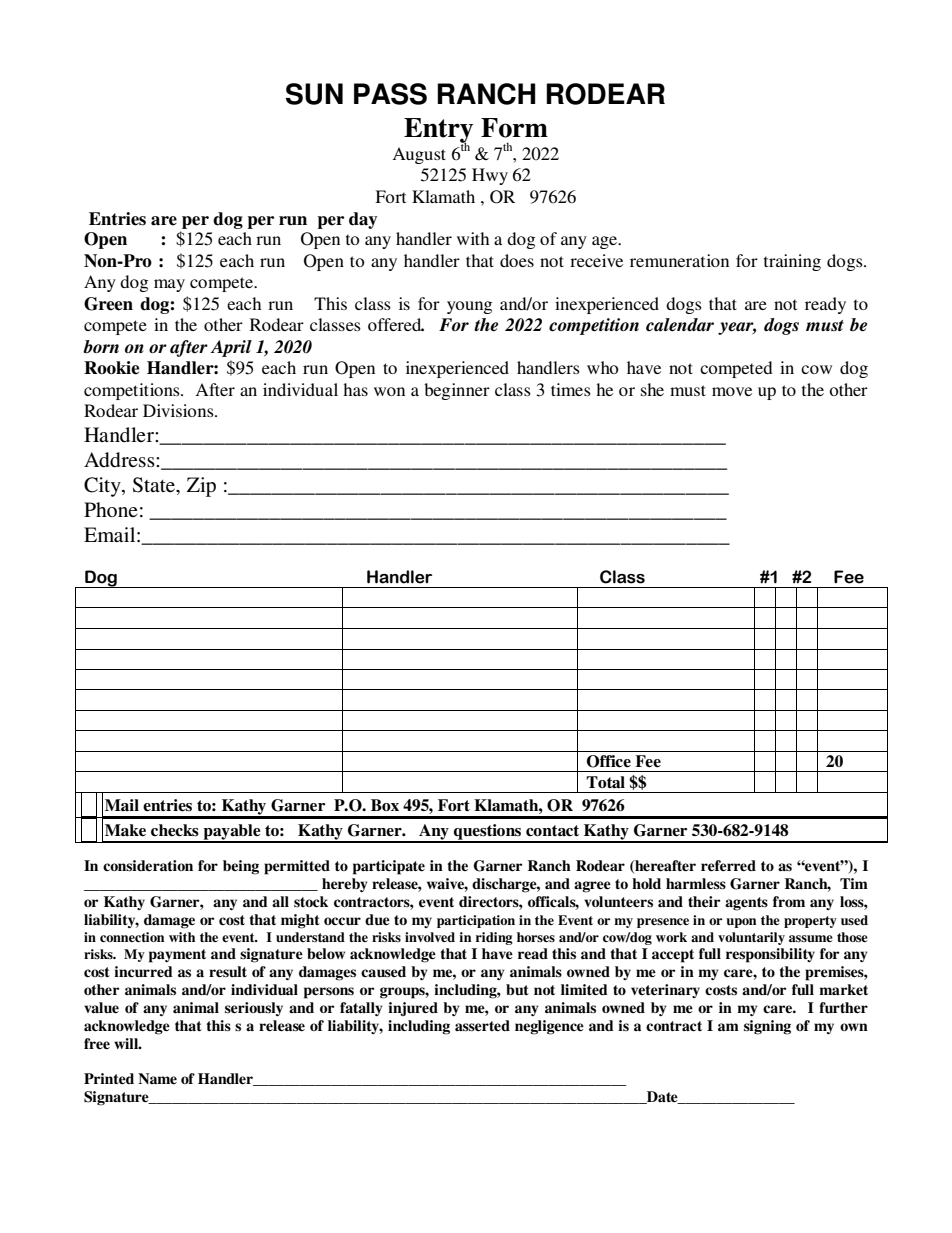 This page has height=1233, width=952. What do you see at coordinates (314, 94) in the page?
I see `SUN` at bounding box center [314, 94].
